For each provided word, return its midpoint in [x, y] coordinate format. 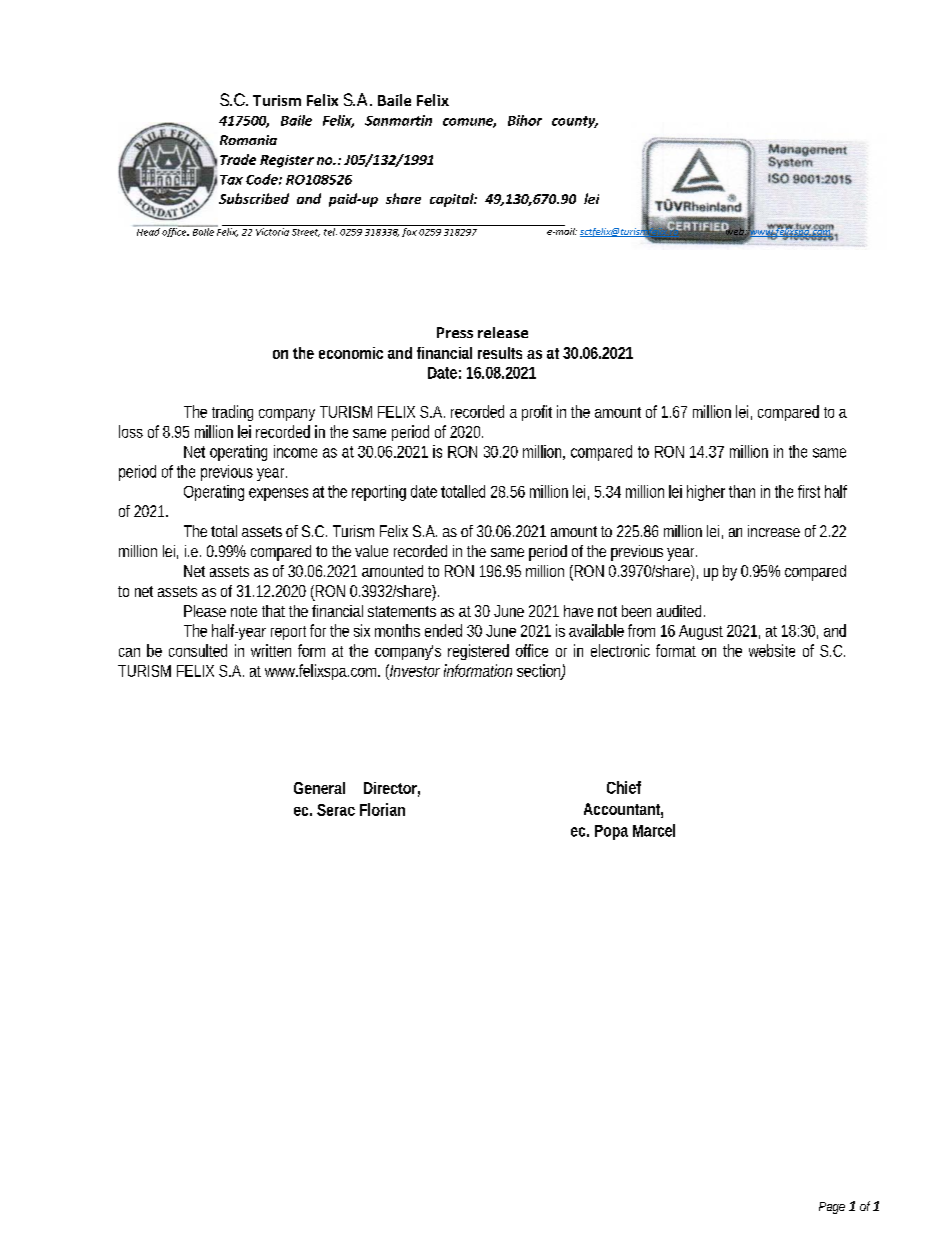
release [503, 332]
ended [443, 630]
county [575, 122]
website [772, 650]
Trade [238, 159]
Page [832, 1208]
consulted [198, 650]
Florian [382, 809]
